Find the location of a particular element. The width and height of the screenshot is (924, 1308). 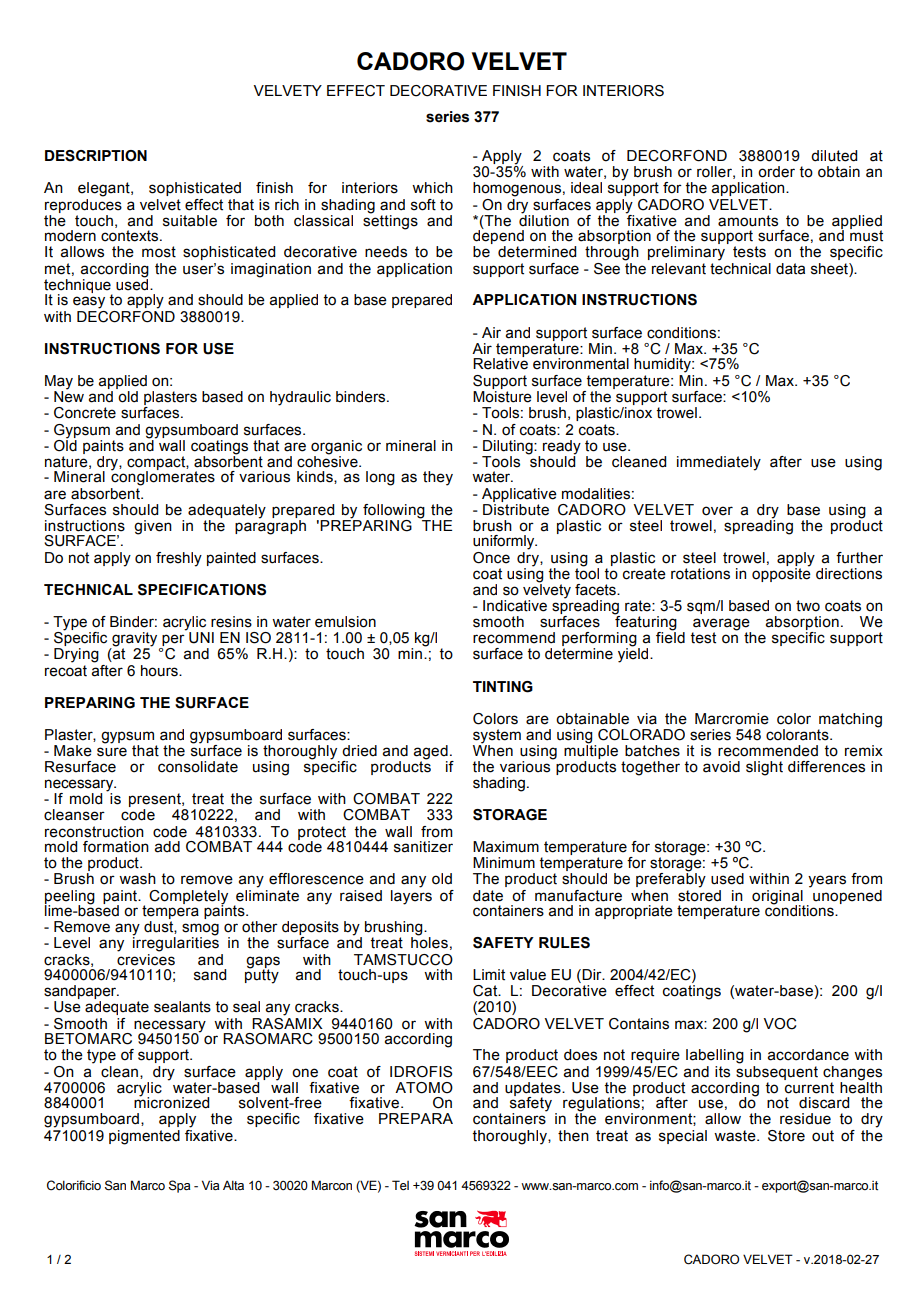

average is located at coordinates (721, 624).
